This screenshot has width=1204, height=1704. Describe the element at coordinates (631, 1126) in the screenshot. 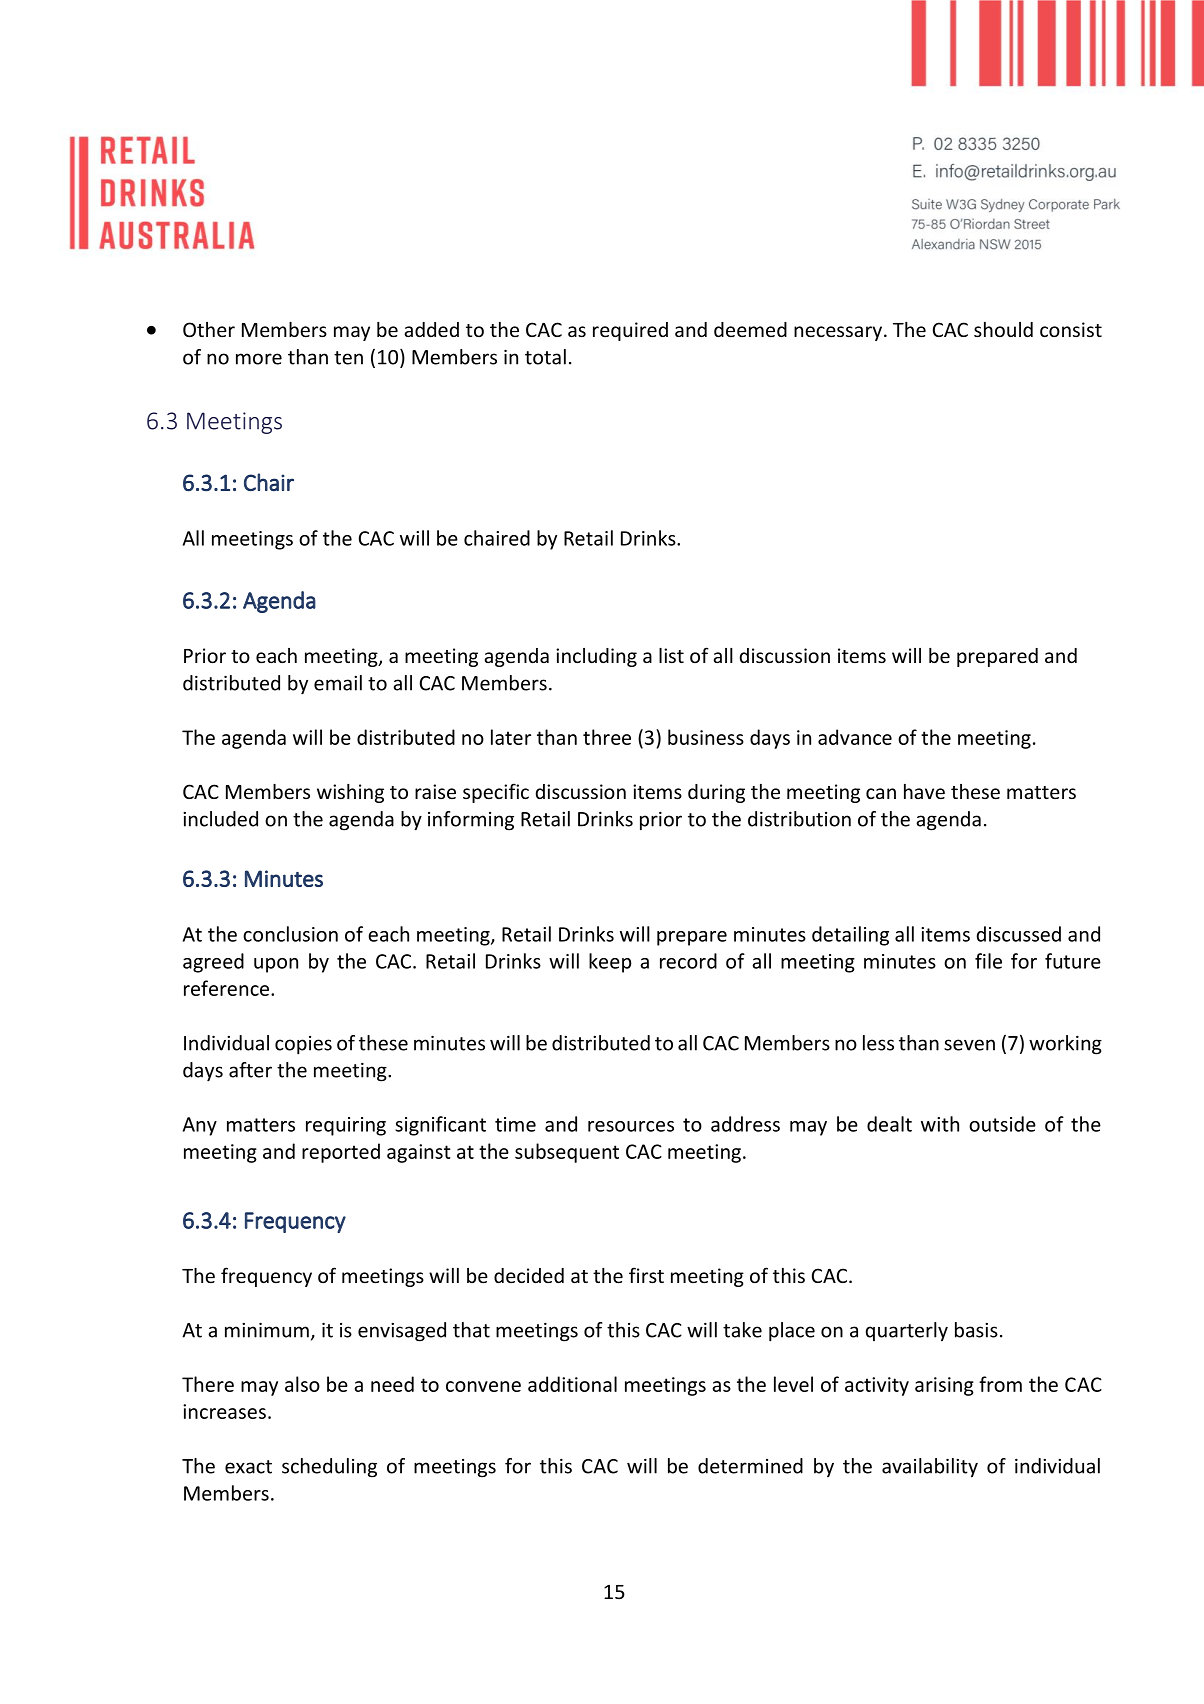

I see `resources` at that location.
